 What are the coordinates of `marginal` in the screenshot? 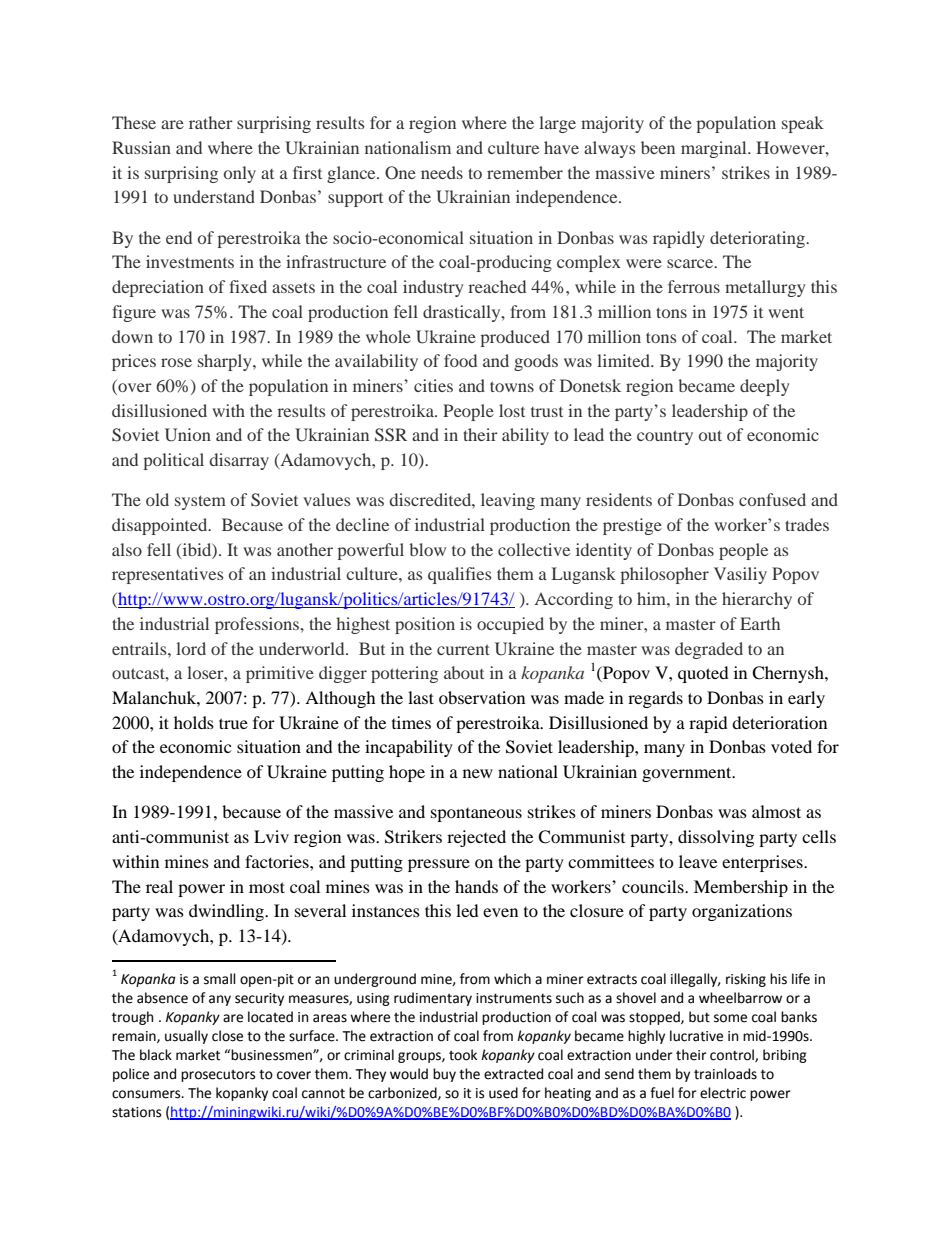 It's located at (715, 149).
